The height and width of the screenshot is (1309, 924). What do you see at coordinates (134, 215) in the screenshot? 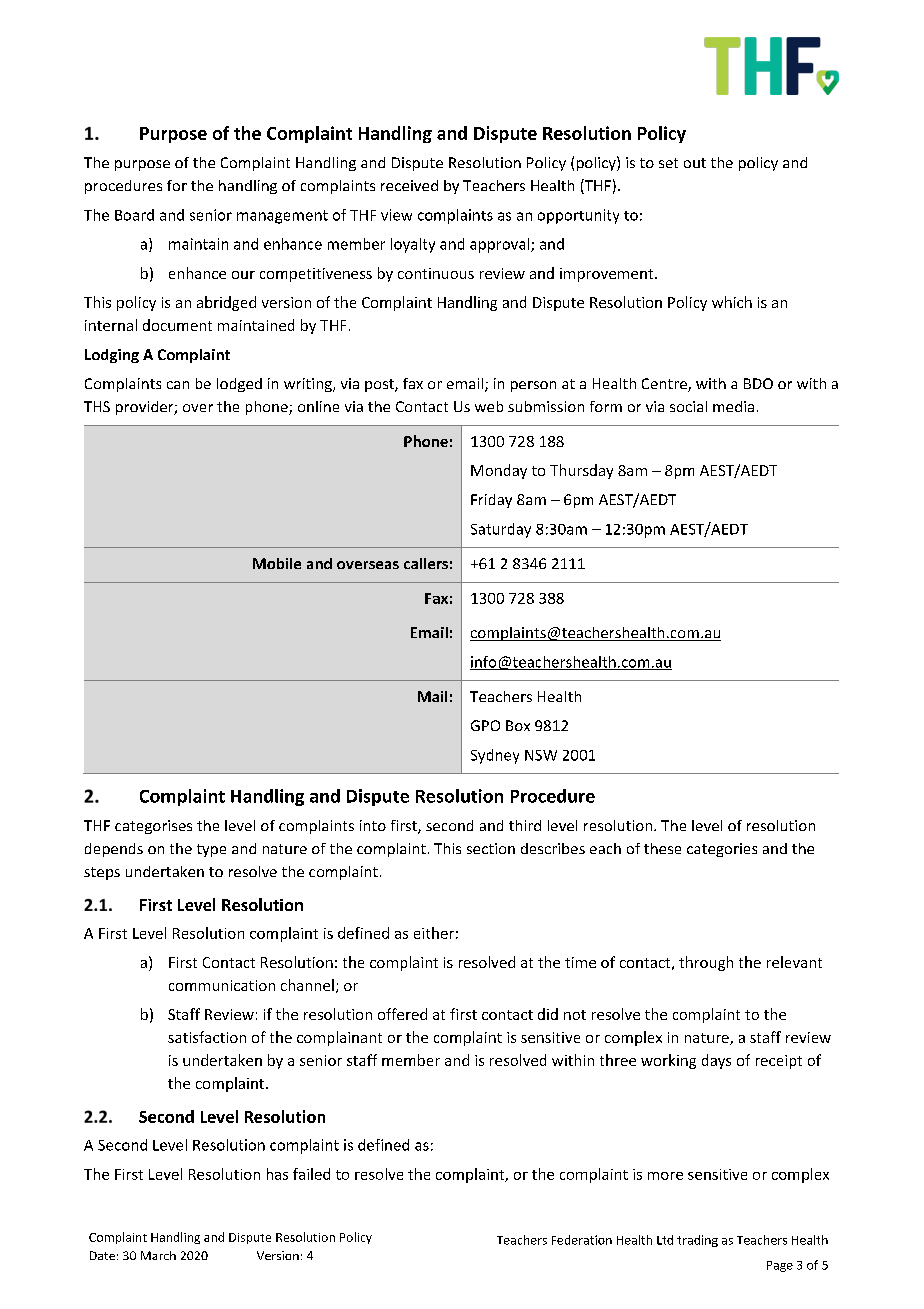
I see `Board` at bounding box center [134, 215].
